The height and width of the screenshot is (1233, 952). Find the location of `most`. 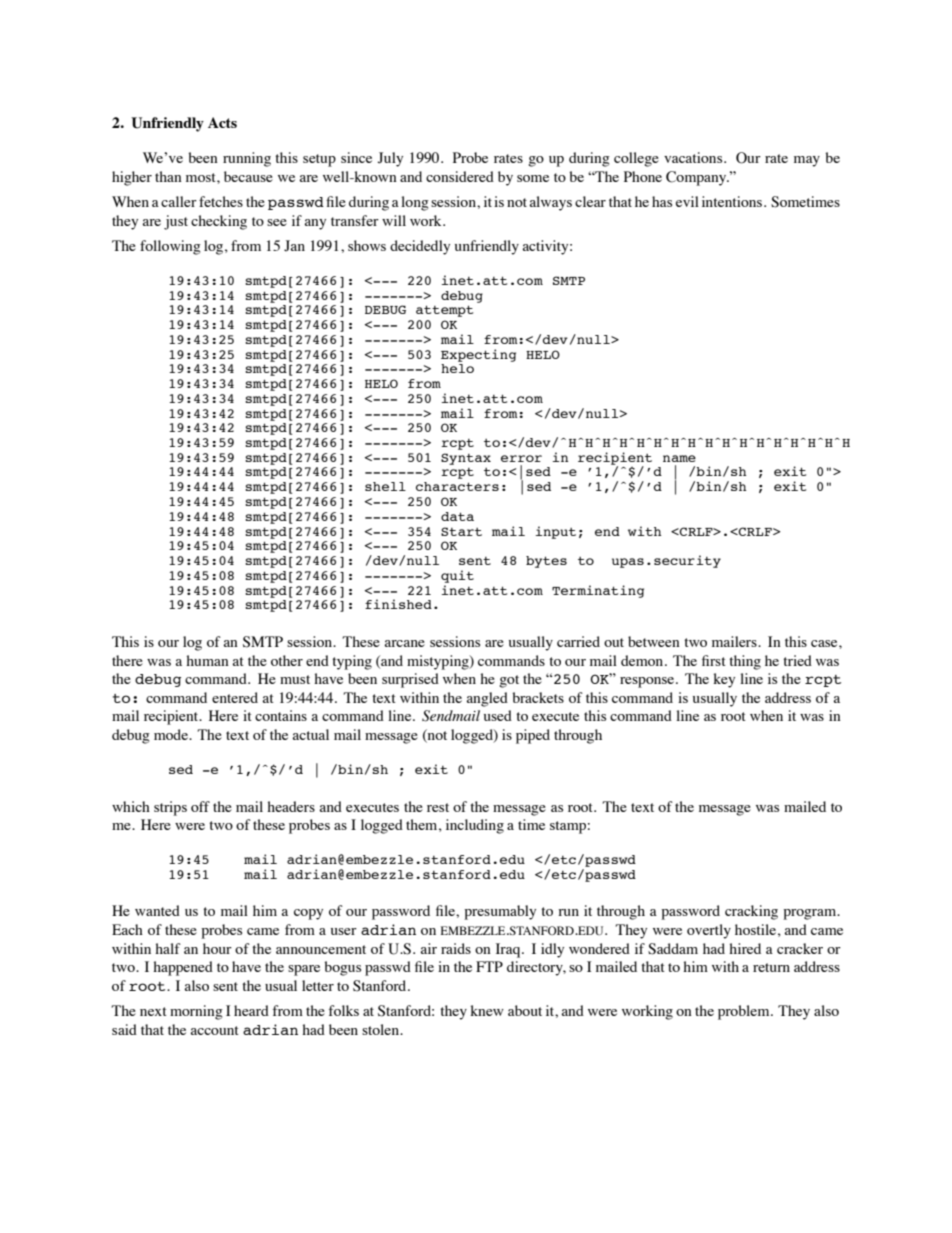

most is located at coordinates (202, 177).
